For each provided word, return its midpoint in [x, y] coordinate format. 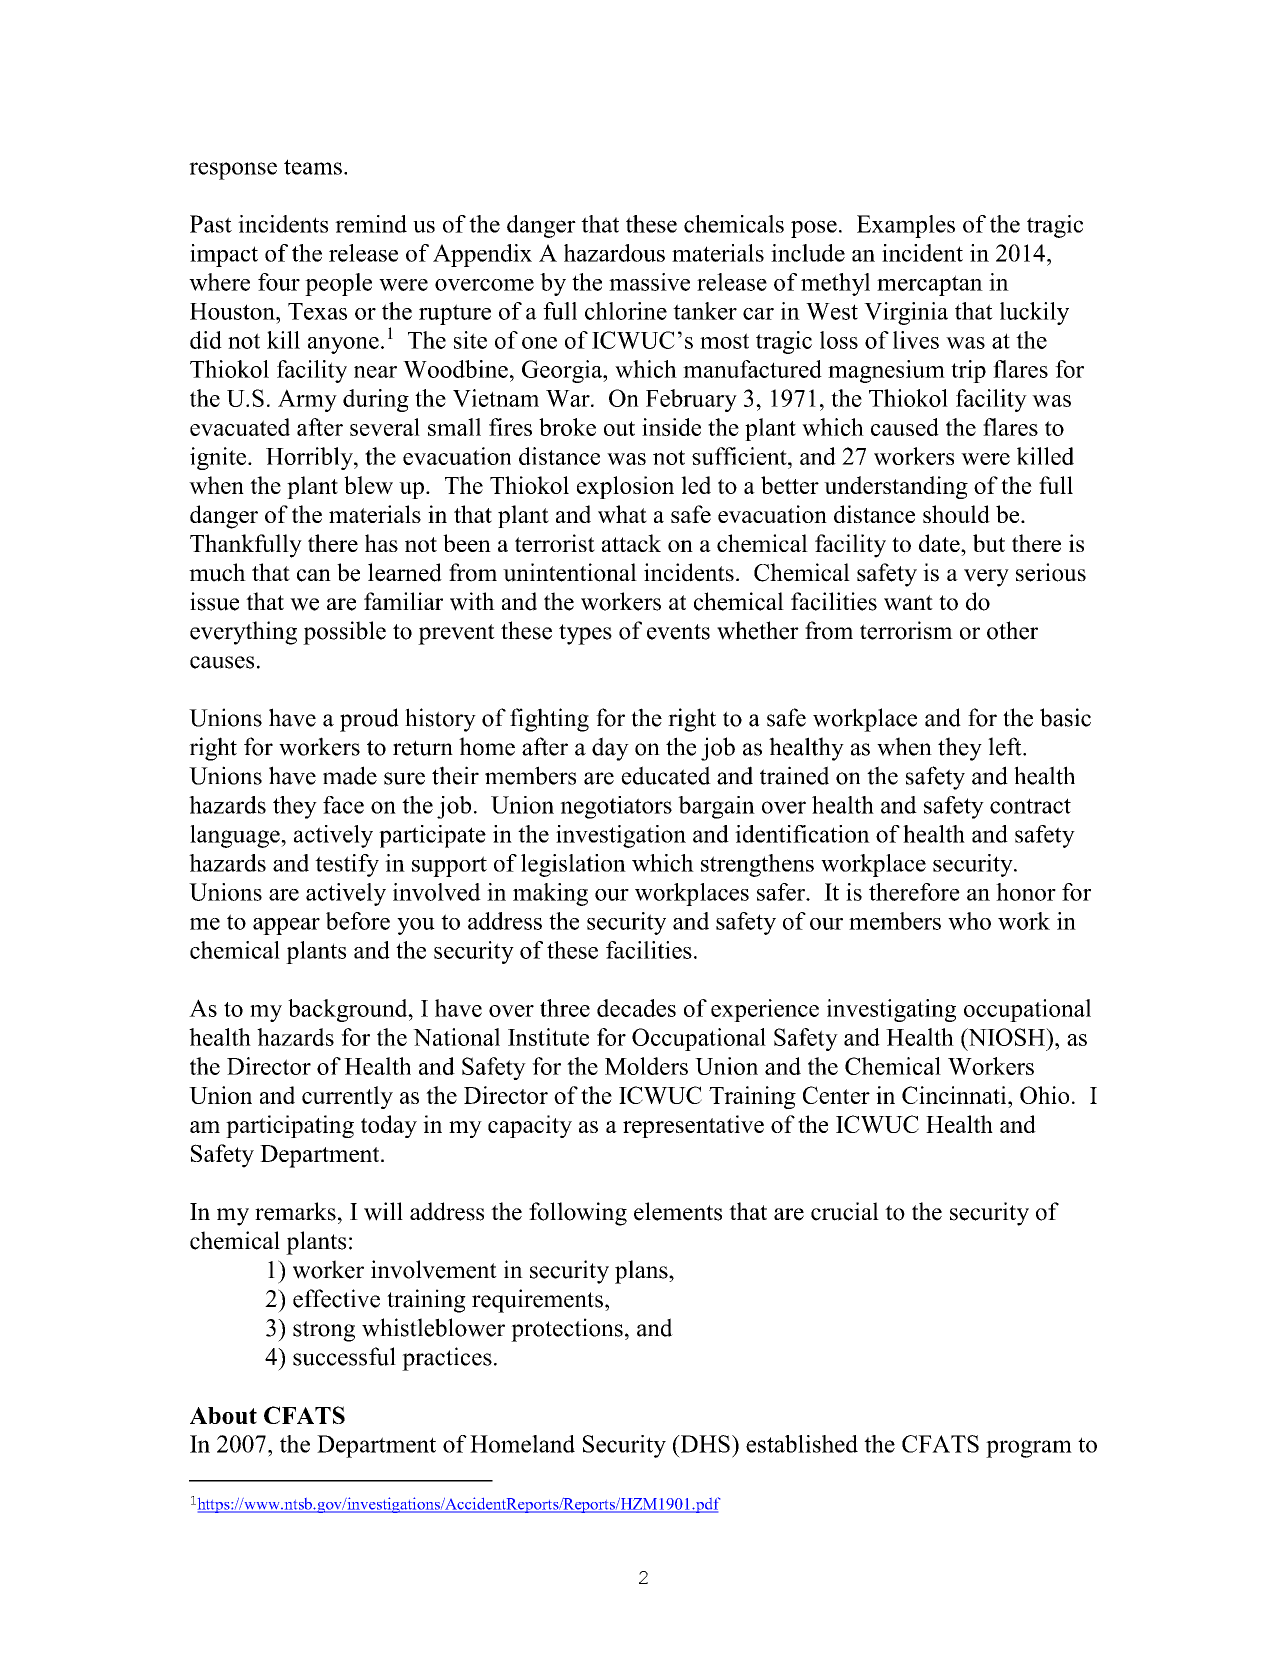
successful [344, 1356]
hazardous [614, 253]
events [678, 632]
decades [636, 1008]
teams [313, 167]
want [908, 603]
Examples [906, 226]
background [349, 1010]
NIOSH [1007, 1037]
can [314, 575]
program [1029, 1449]
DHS [704, 1444]
